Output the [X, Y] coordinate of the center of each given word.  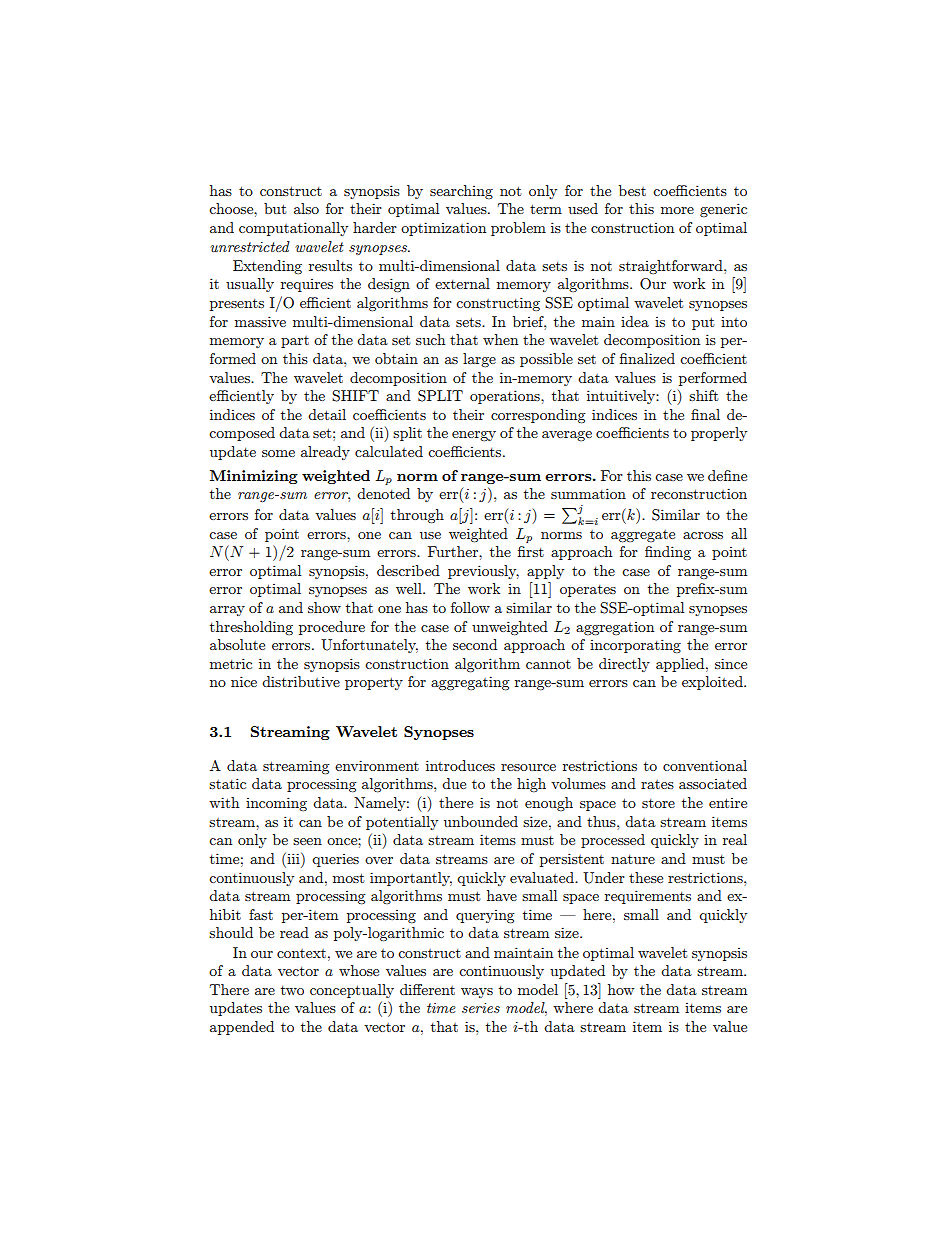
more [677, 210]
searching [461, 192]
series [481, 1008]
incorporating [635, 646]
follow [470, 607]
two [292, 990]
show [324, 607]
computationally [293, 229]
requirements [648, 897]
